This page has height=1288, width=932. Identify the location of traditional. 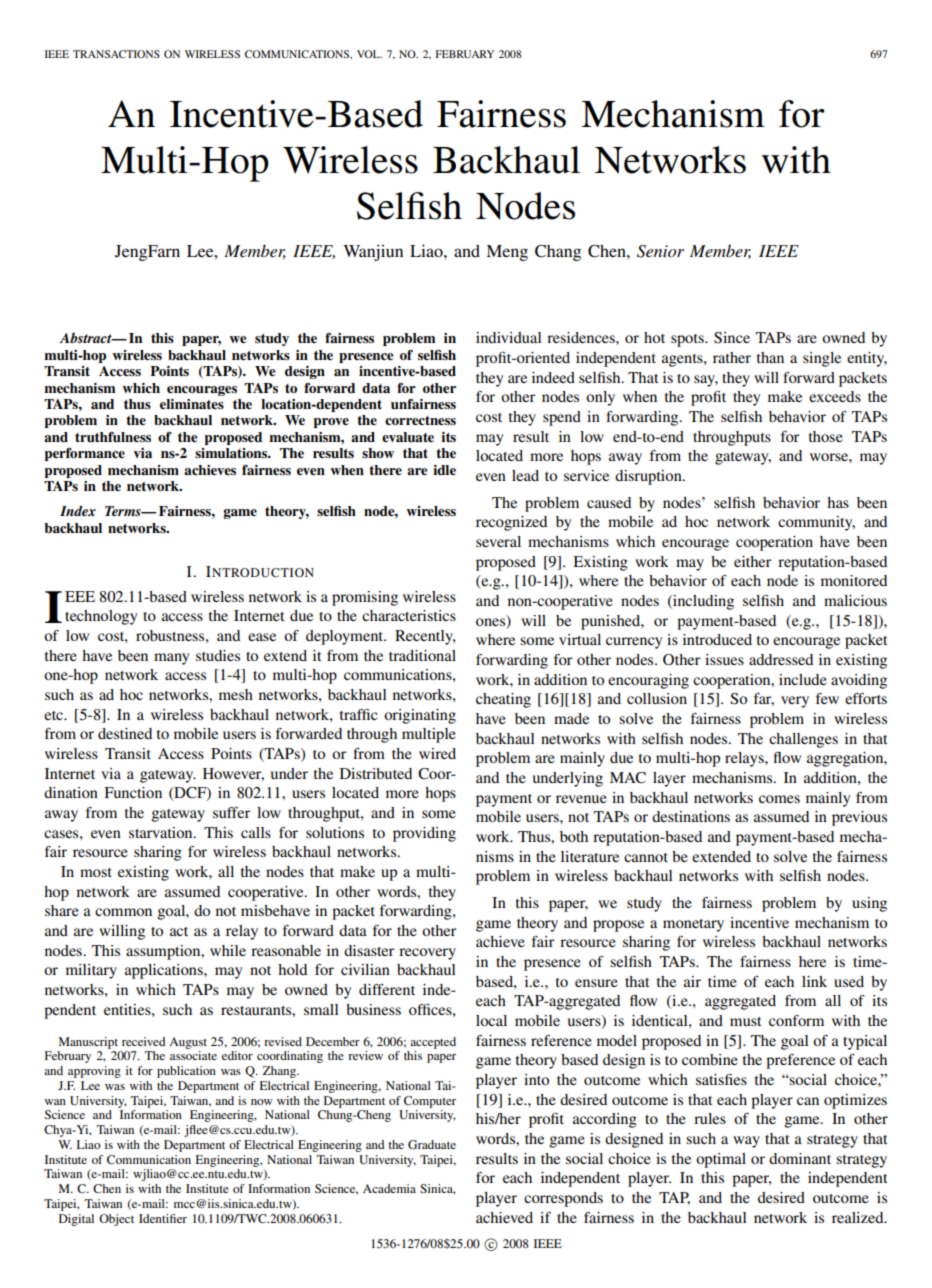
(422, 655).
